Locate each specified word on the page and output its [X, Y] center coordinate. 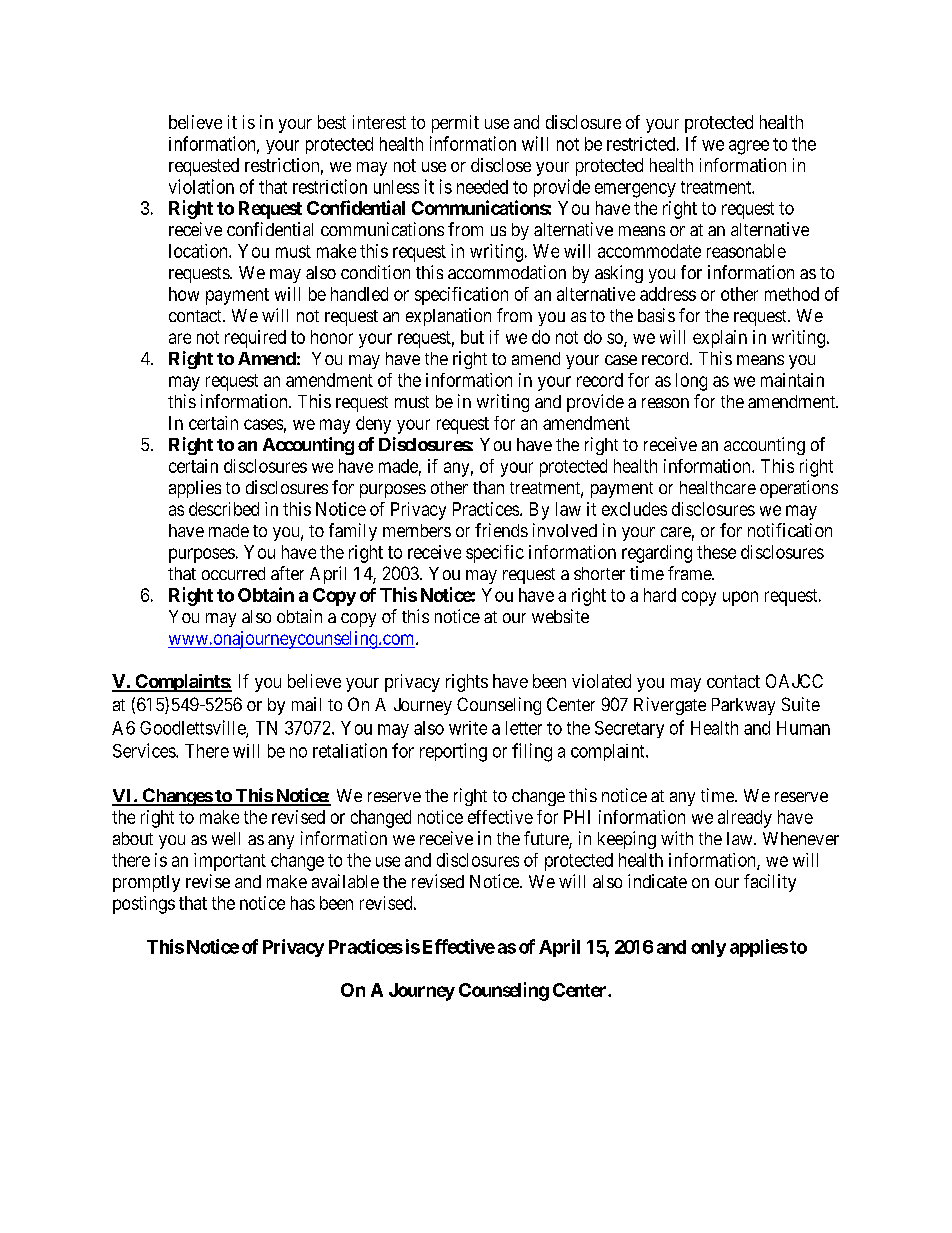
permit [455, 124]
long [691, 382]
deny [373, 425]
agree [749, 147]
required [255, 339]
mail [306, 704]
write [468, 728]
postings [144, 905]
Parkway [743, 706]
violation [201, 186]
